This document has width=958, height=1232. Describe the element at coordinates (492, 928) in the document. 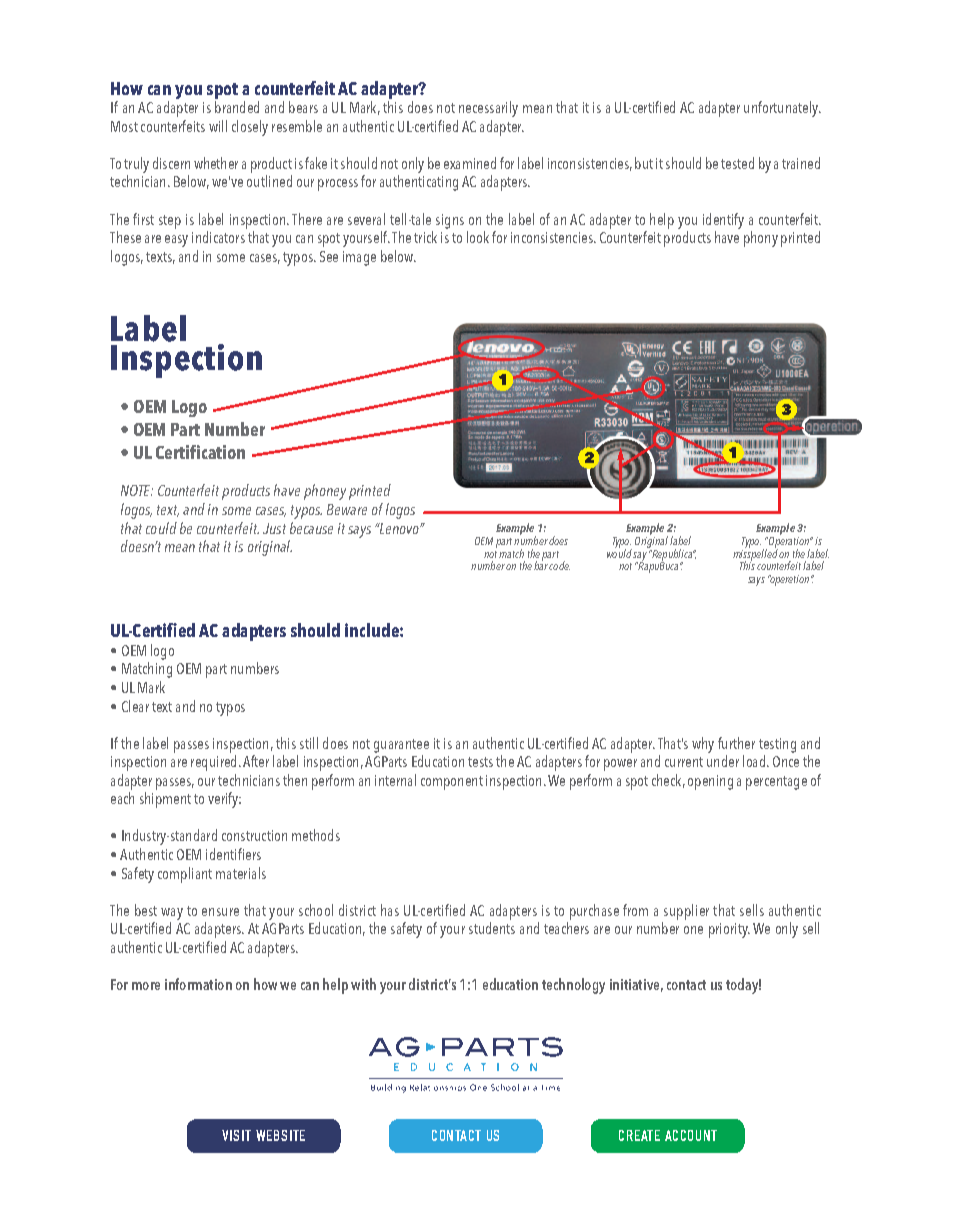

I see `students` at that location.
